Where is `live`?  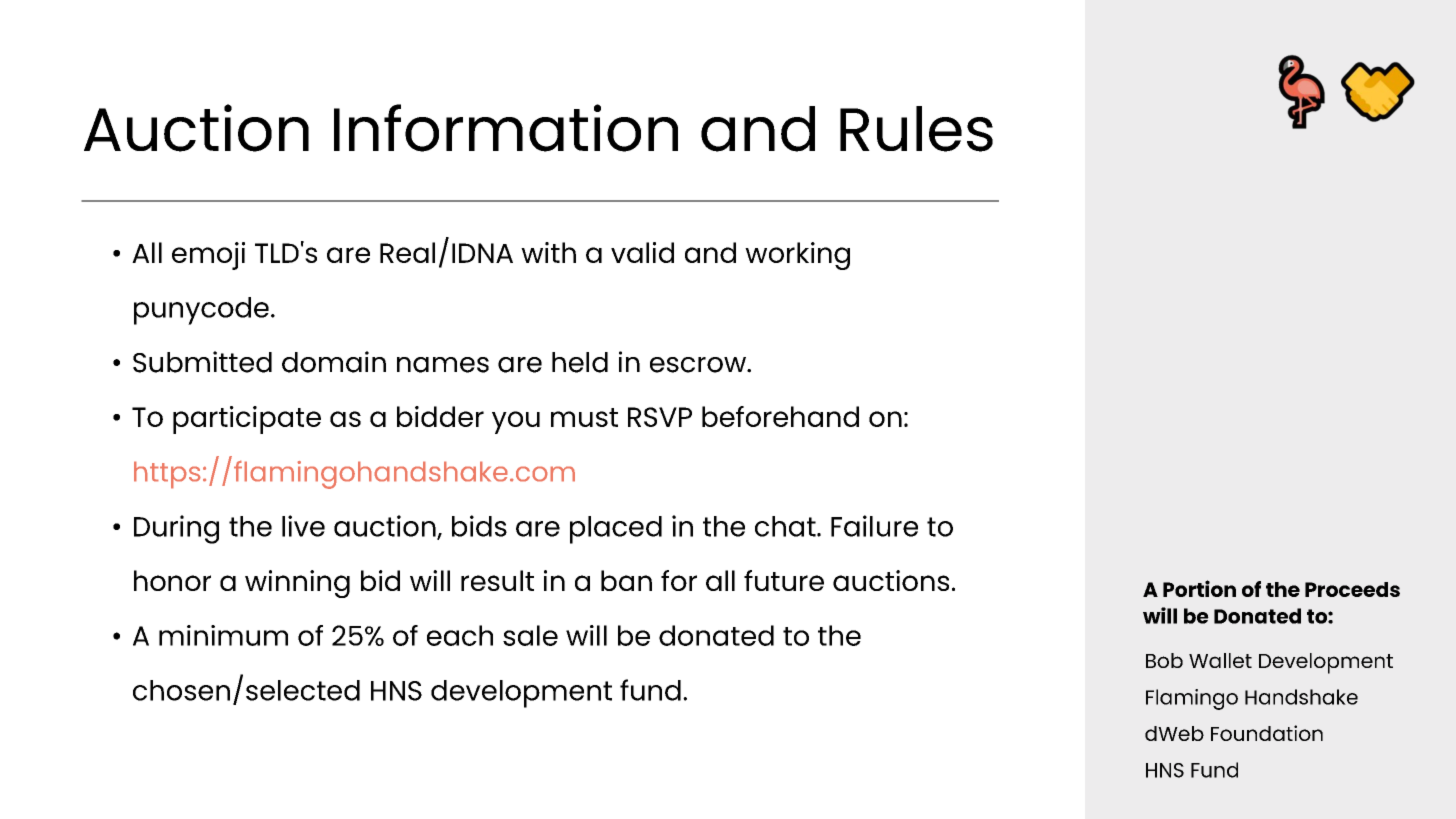 live is located at coordinates (303, 526).
